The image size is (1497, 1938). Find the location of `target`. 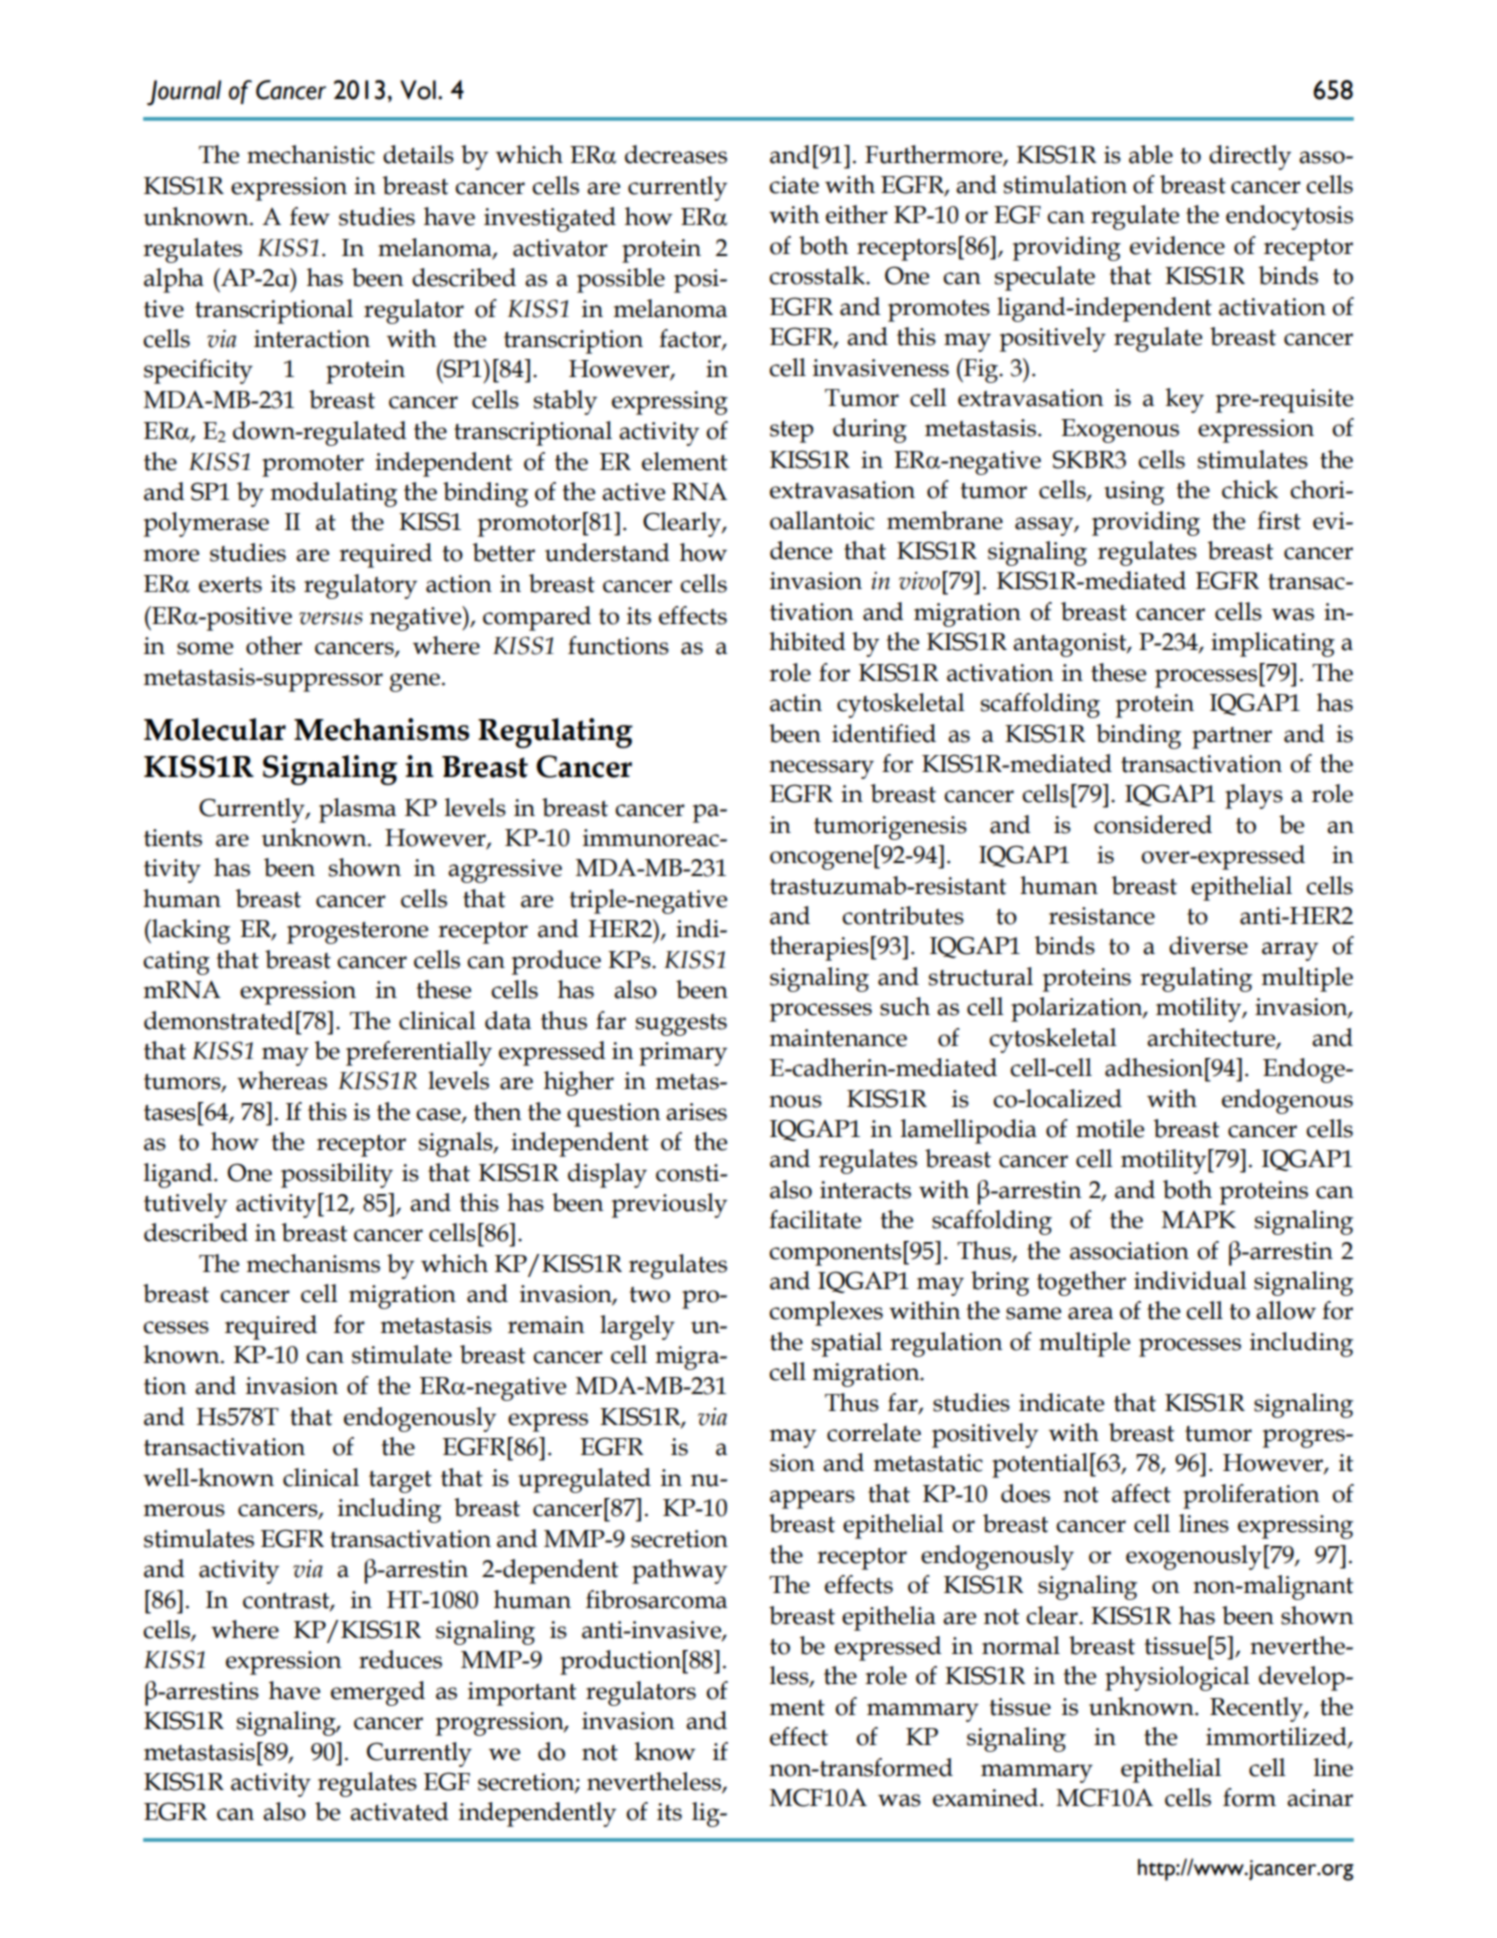

target is located at coordinates (400, 1482).
